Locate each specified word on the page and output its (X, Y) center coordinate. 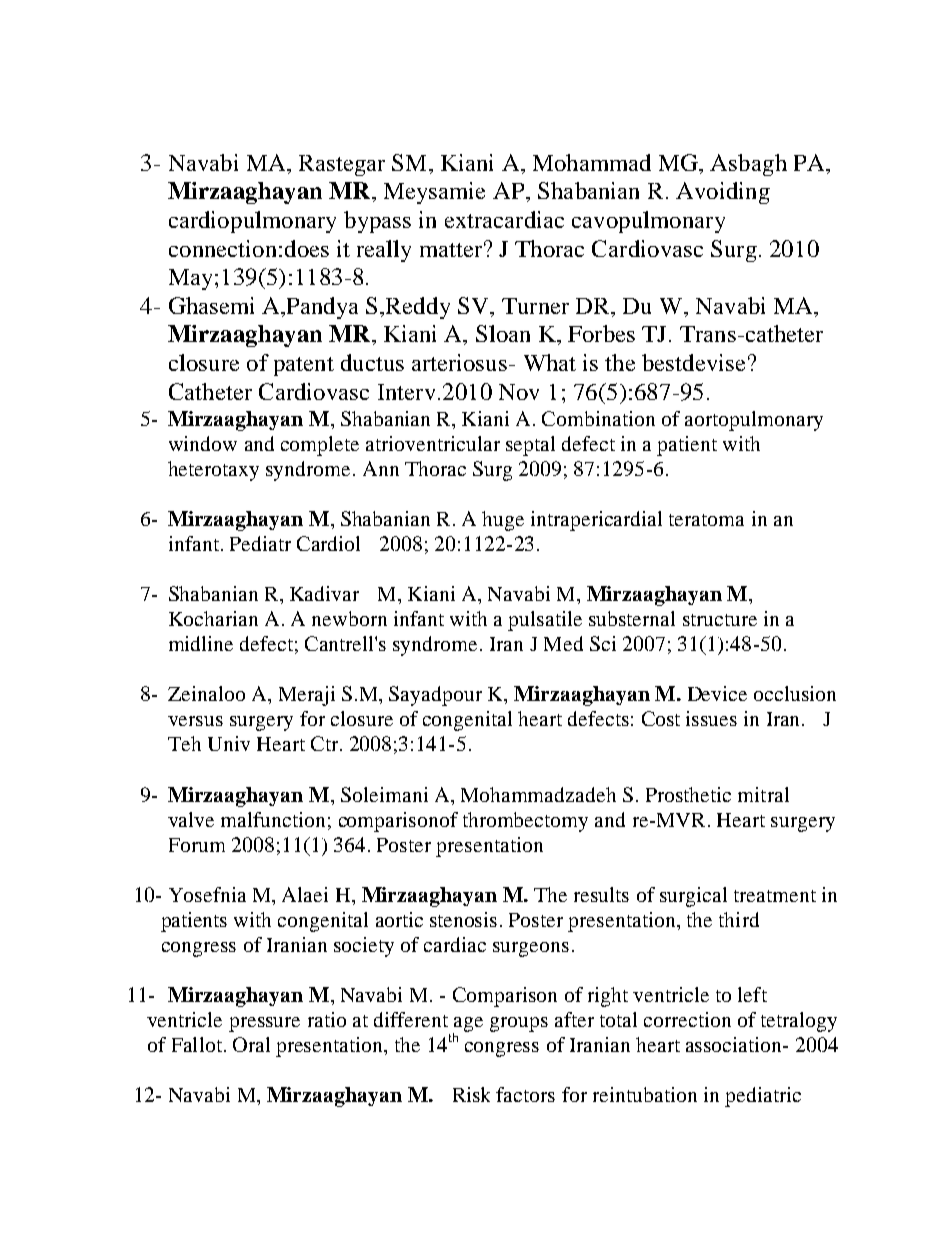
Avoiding (723, 193)
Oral (251, 1044)
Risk (471, 1094)
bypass (377, 222)
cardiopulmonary (252, 222)
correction (687, 1019)
